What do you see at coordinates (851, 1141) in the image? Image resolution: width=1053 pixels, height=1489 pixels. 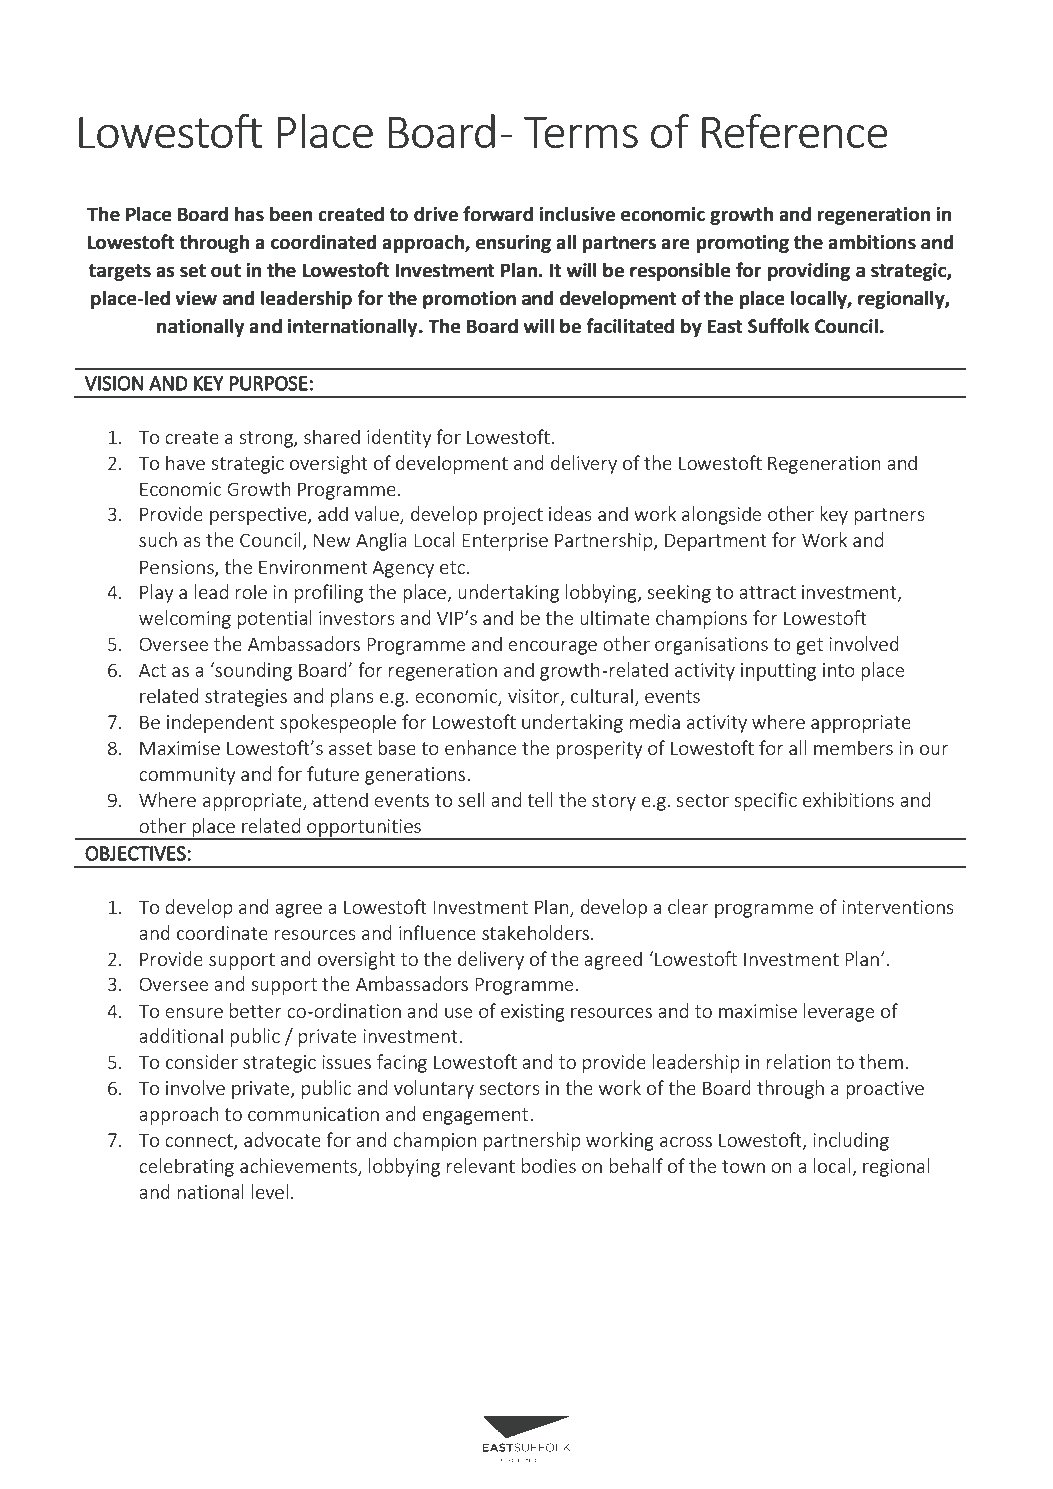 I see `including` at bounding box center [851, 1141].
